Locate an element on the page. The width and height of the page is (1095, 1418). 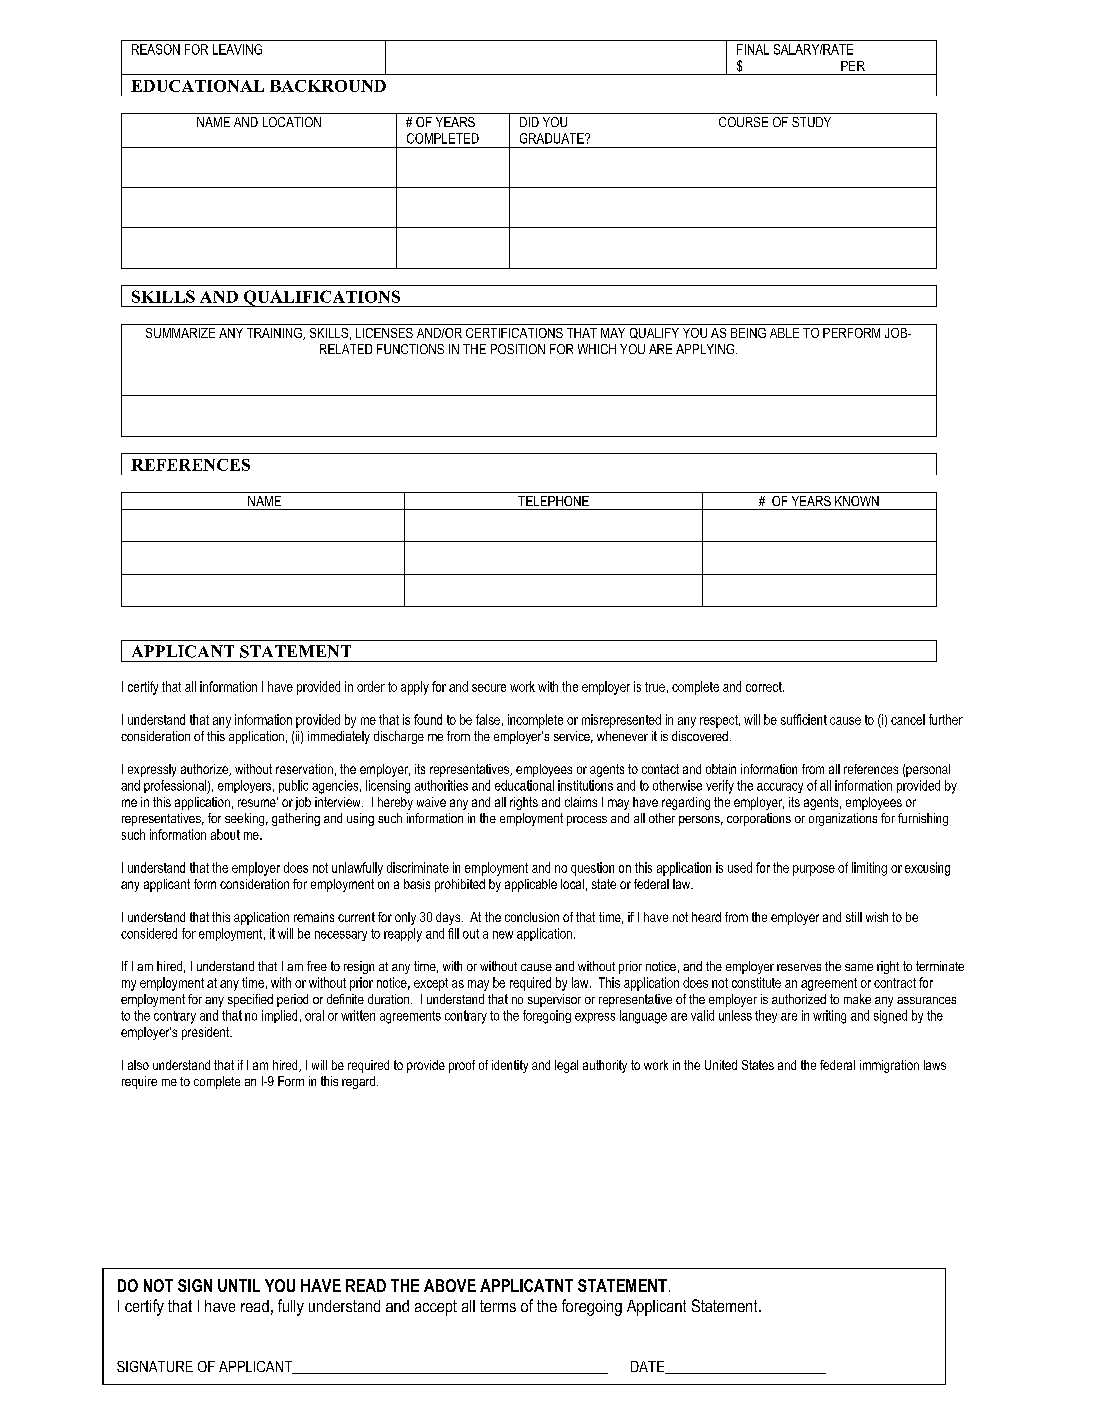
DID is located at coordinates (529, 122).
